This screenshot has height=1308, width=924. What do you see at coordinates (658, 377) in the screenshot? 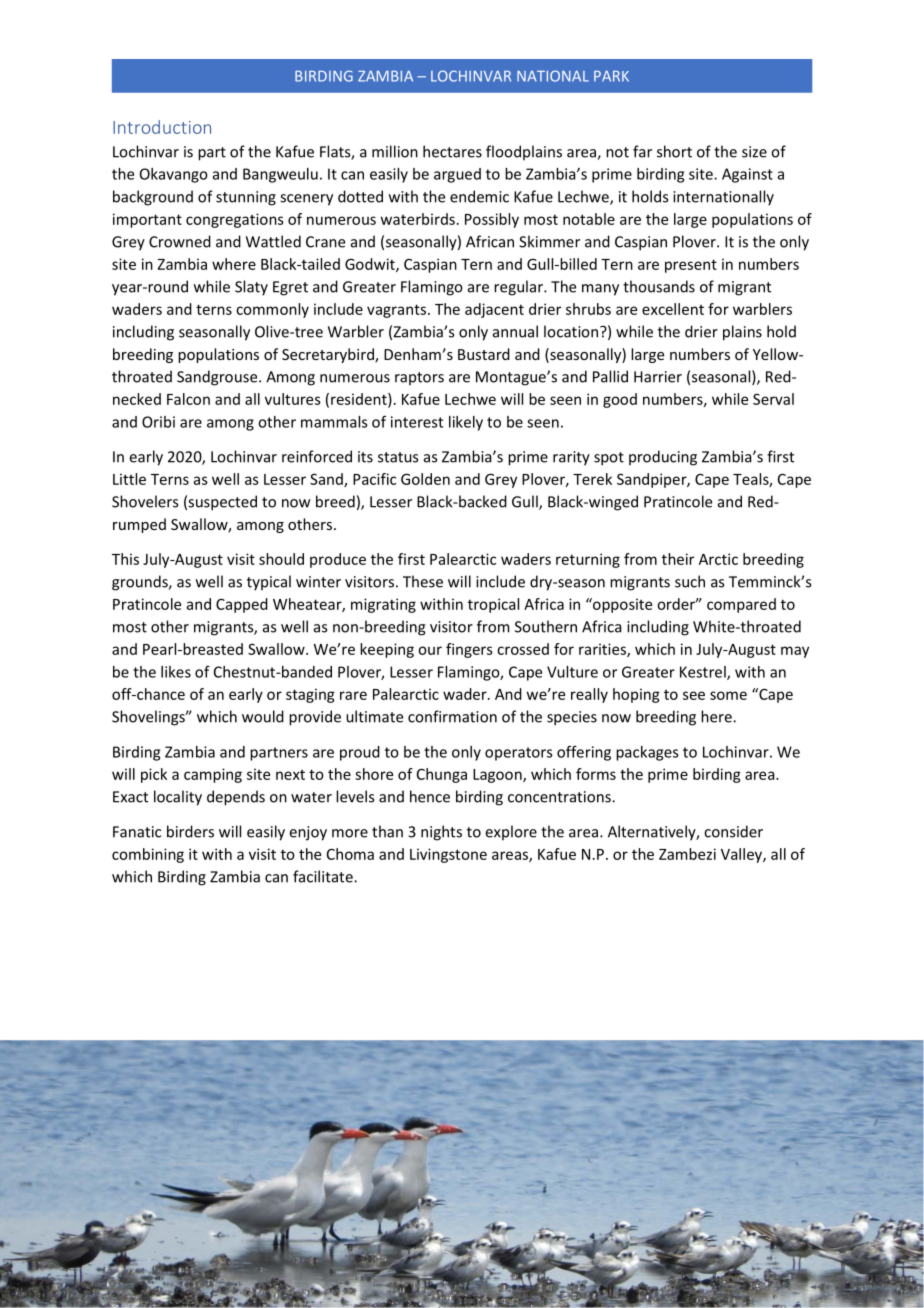
I see `Harrier` at bounding box center [658, 377].
